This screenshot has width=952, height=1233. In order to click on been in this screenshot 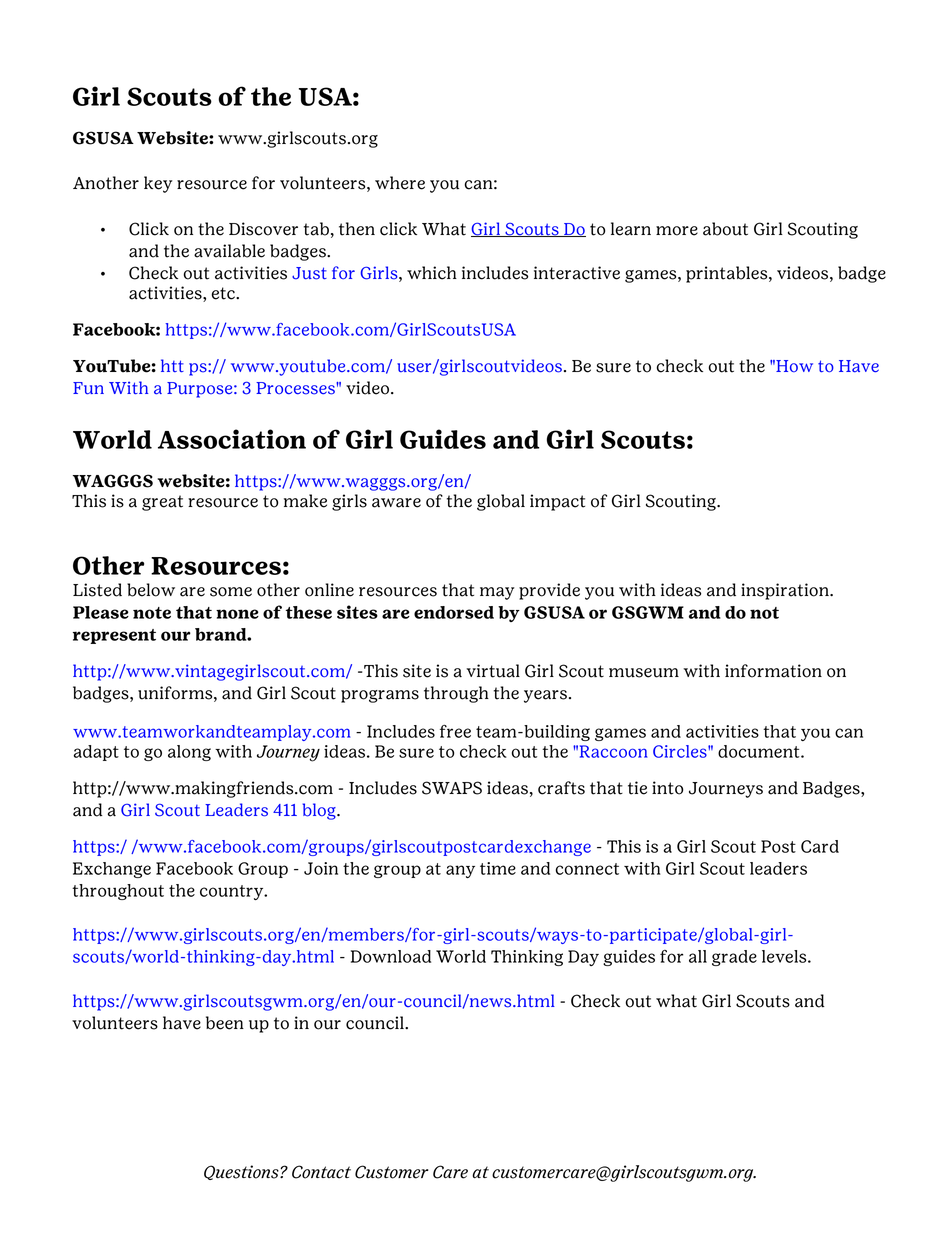, I will do `click(225, 1023)`.
